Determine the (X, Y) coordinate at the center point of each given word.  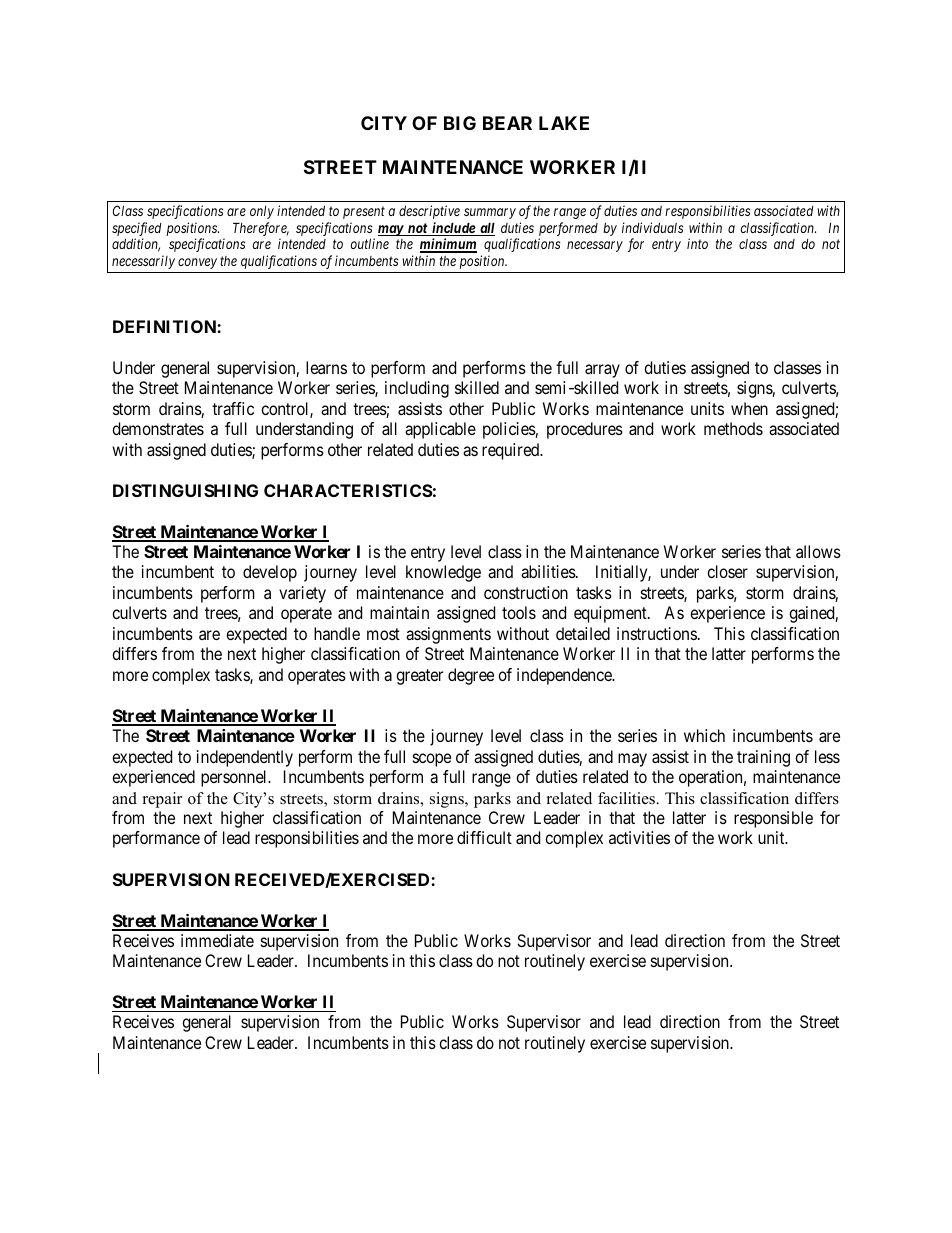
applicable (440, 430)
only (262, 212)
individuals (652, 227)
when (749, 408)
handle (337, 633)
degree (471, 676)
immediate (217, 940)
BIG (460, 123)
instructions (657, 633)
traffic (233, 408)
